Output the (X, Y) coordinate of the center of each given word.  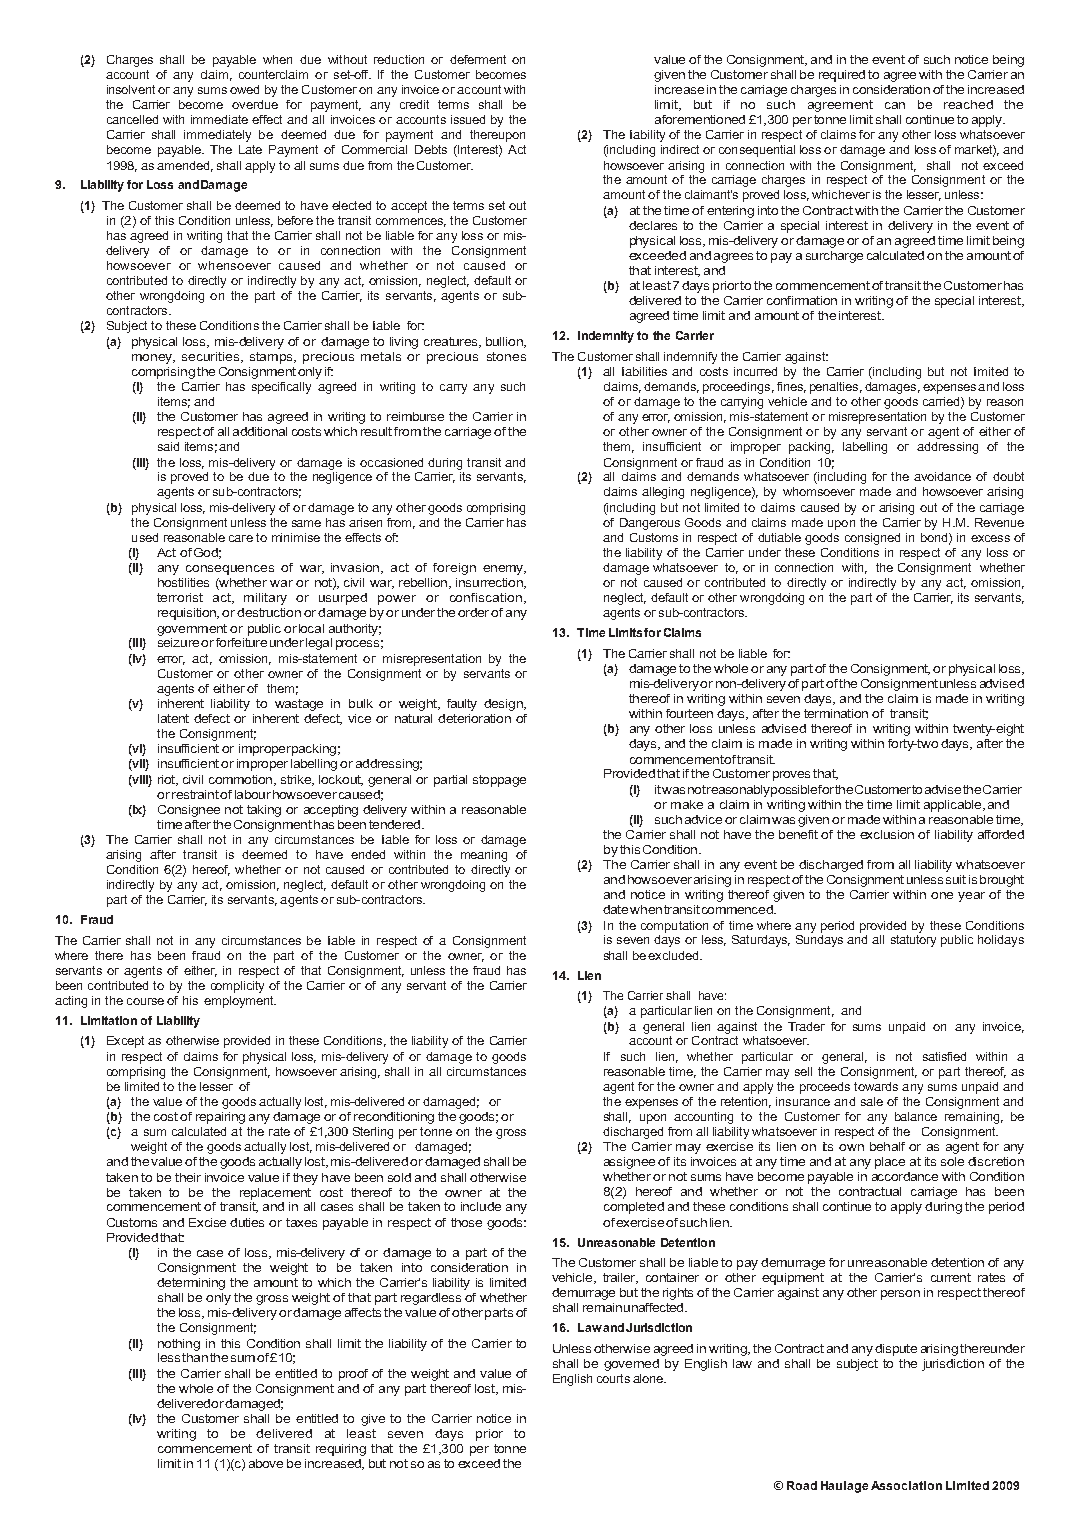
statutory (913, 941)
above (266, 1463)
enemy (504, 570)
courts (613, 1378)
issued (468, 119)
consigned (872, 539)
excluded (673, 955)
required (842, 76)
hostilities (183, 582)
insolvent (131, 89)
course (145, 1001)
